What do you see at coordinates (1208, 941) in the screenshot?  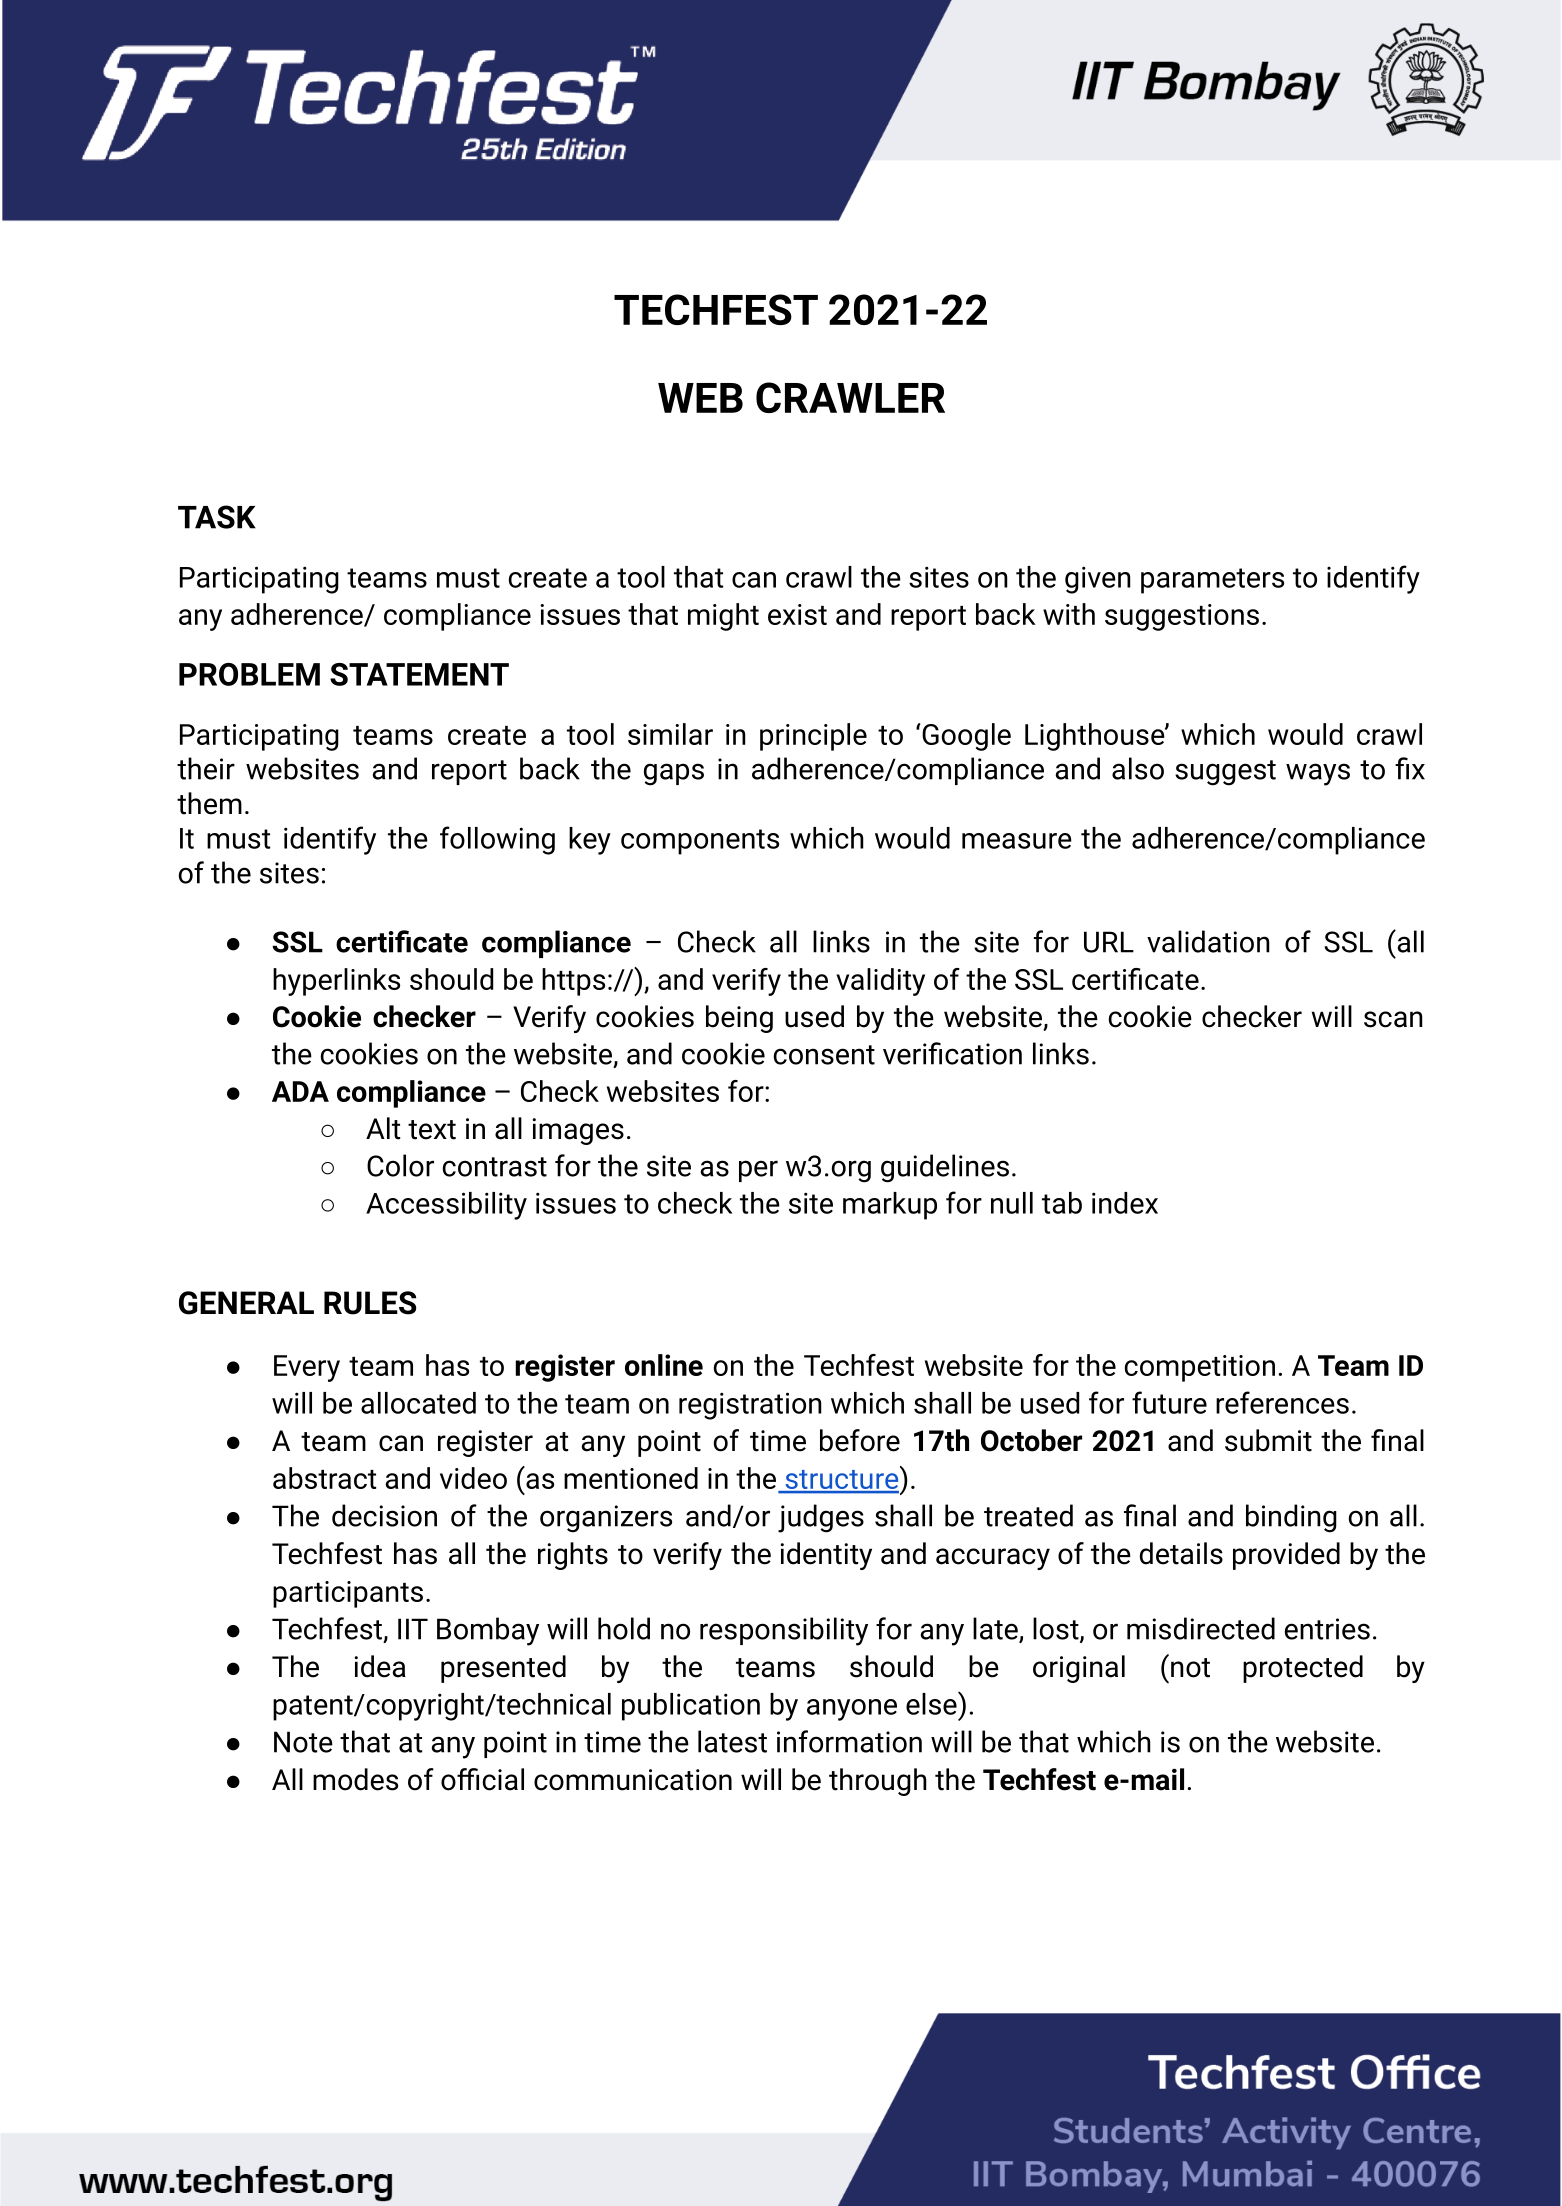 I see `validation` at bounding box center [1208, 941].
